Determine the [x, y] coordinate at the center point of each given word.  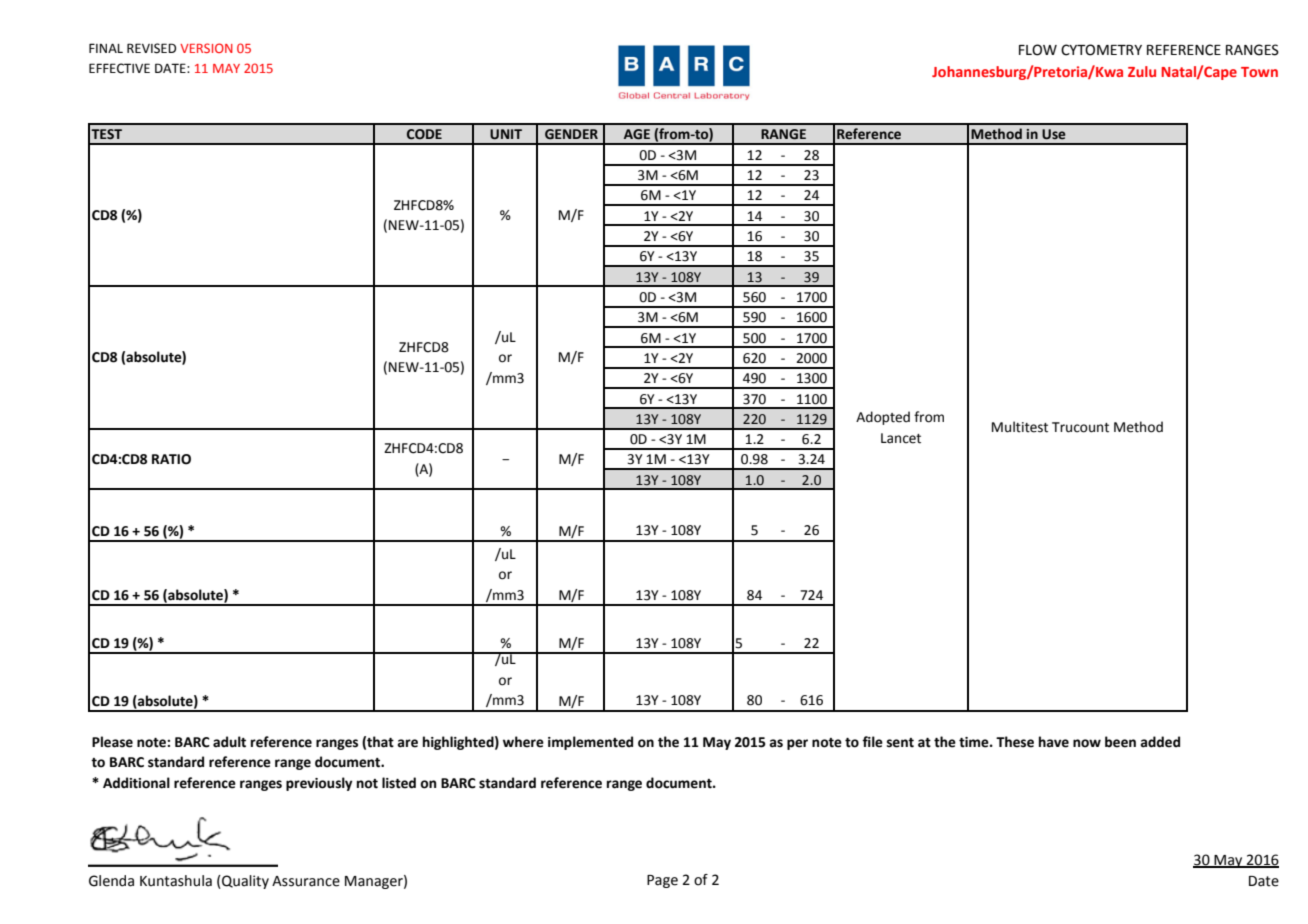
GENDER [571, 134]
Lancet [901, 438]
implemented [590, 743]
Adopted [883, 418]
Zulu [1142, 71]
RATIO [171, 459]
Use [1054, 134]
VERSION [206, 48]
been [1120, 742]
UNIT [506, 134]
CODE [424, 134]
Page [662, 881]
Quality [244, 882]
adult [229, 742]
